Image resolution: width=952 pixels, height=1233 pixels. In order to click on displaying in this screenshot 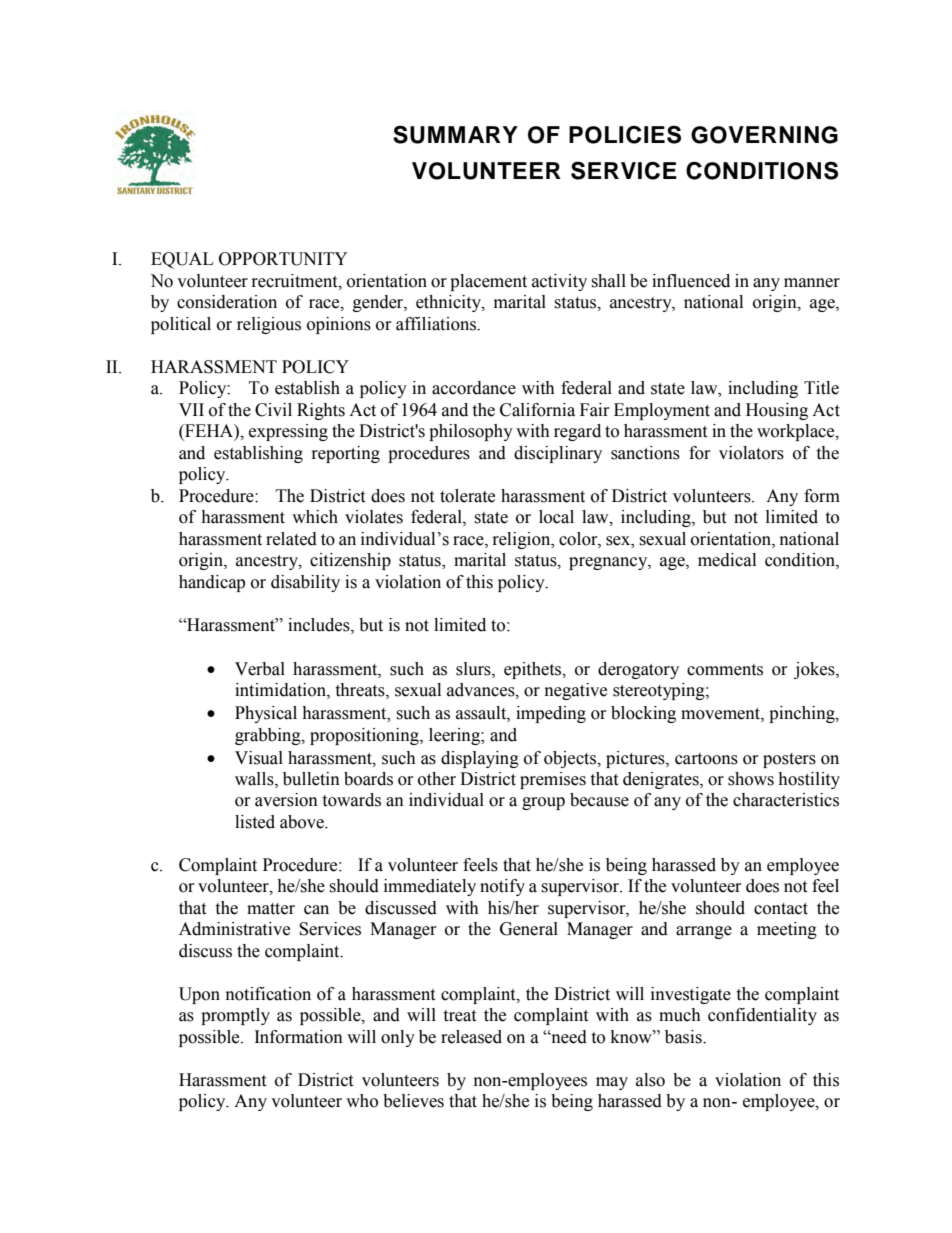, I will do `click(480, 759)`.
